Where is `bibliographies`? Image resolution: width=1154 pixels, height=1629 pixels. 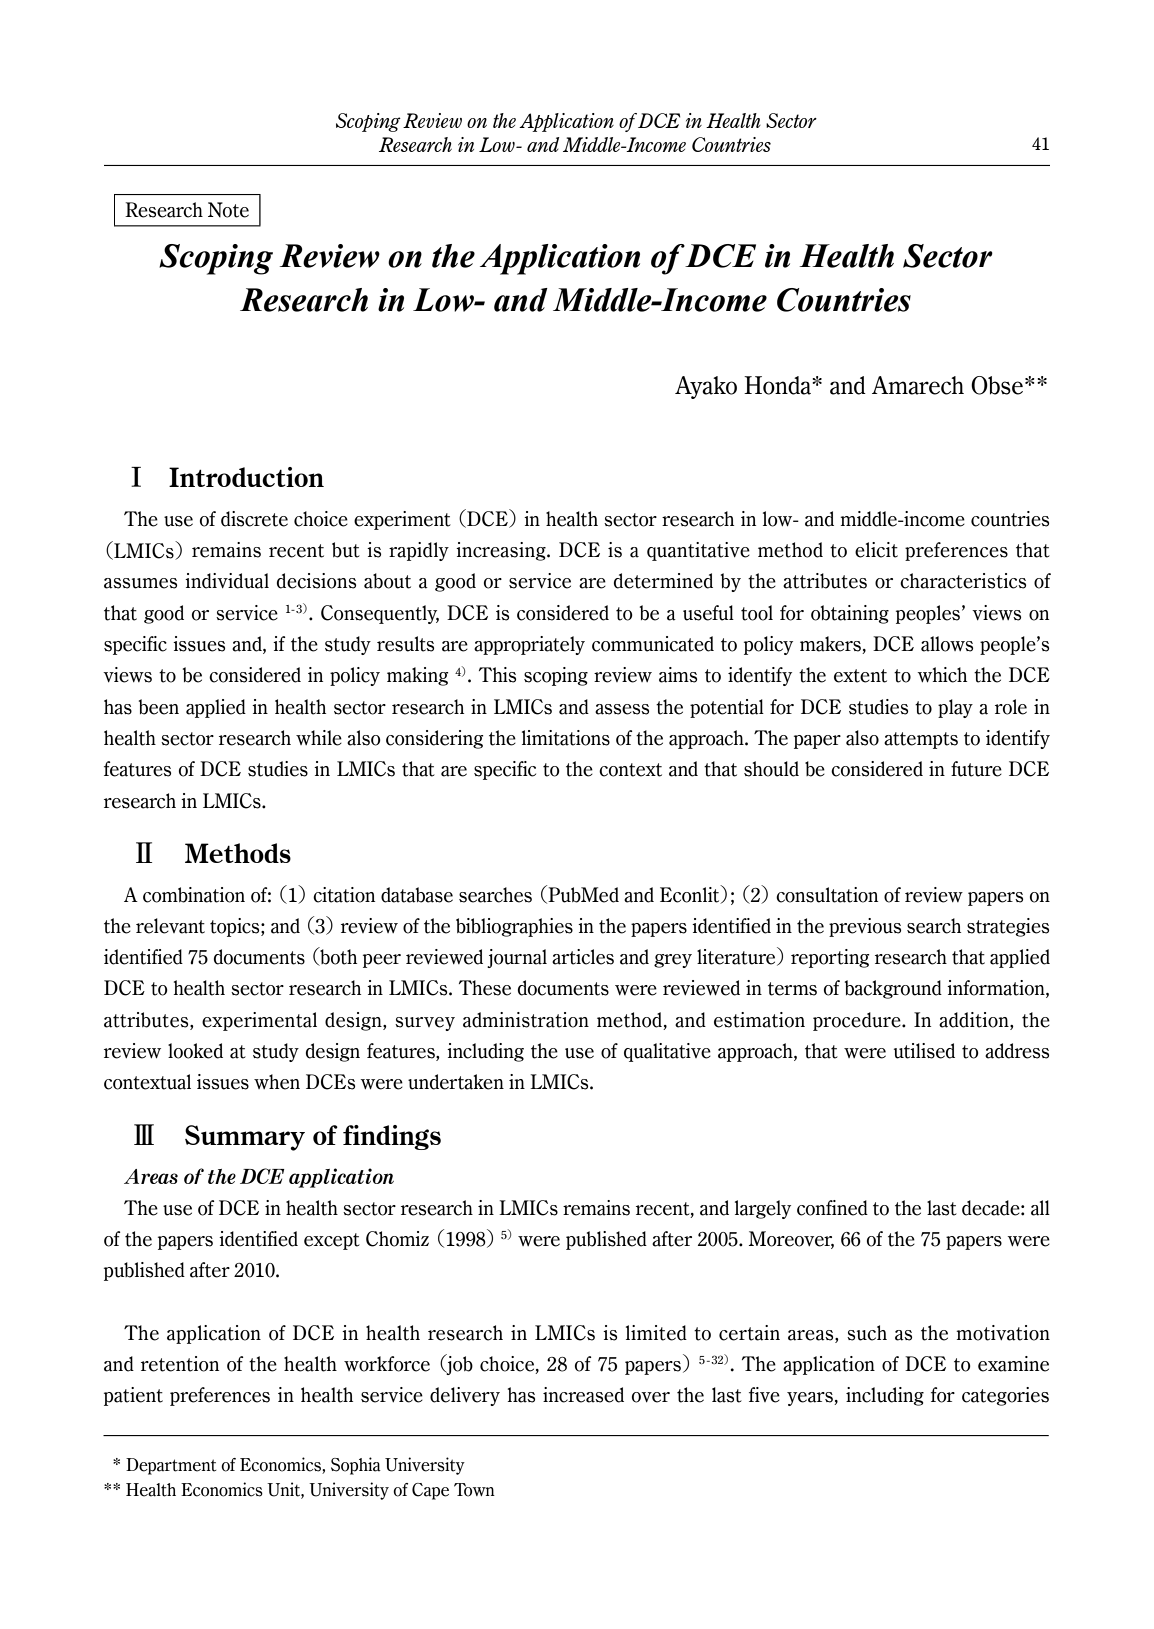
bibliographies is located at coordinates (514, 927).
